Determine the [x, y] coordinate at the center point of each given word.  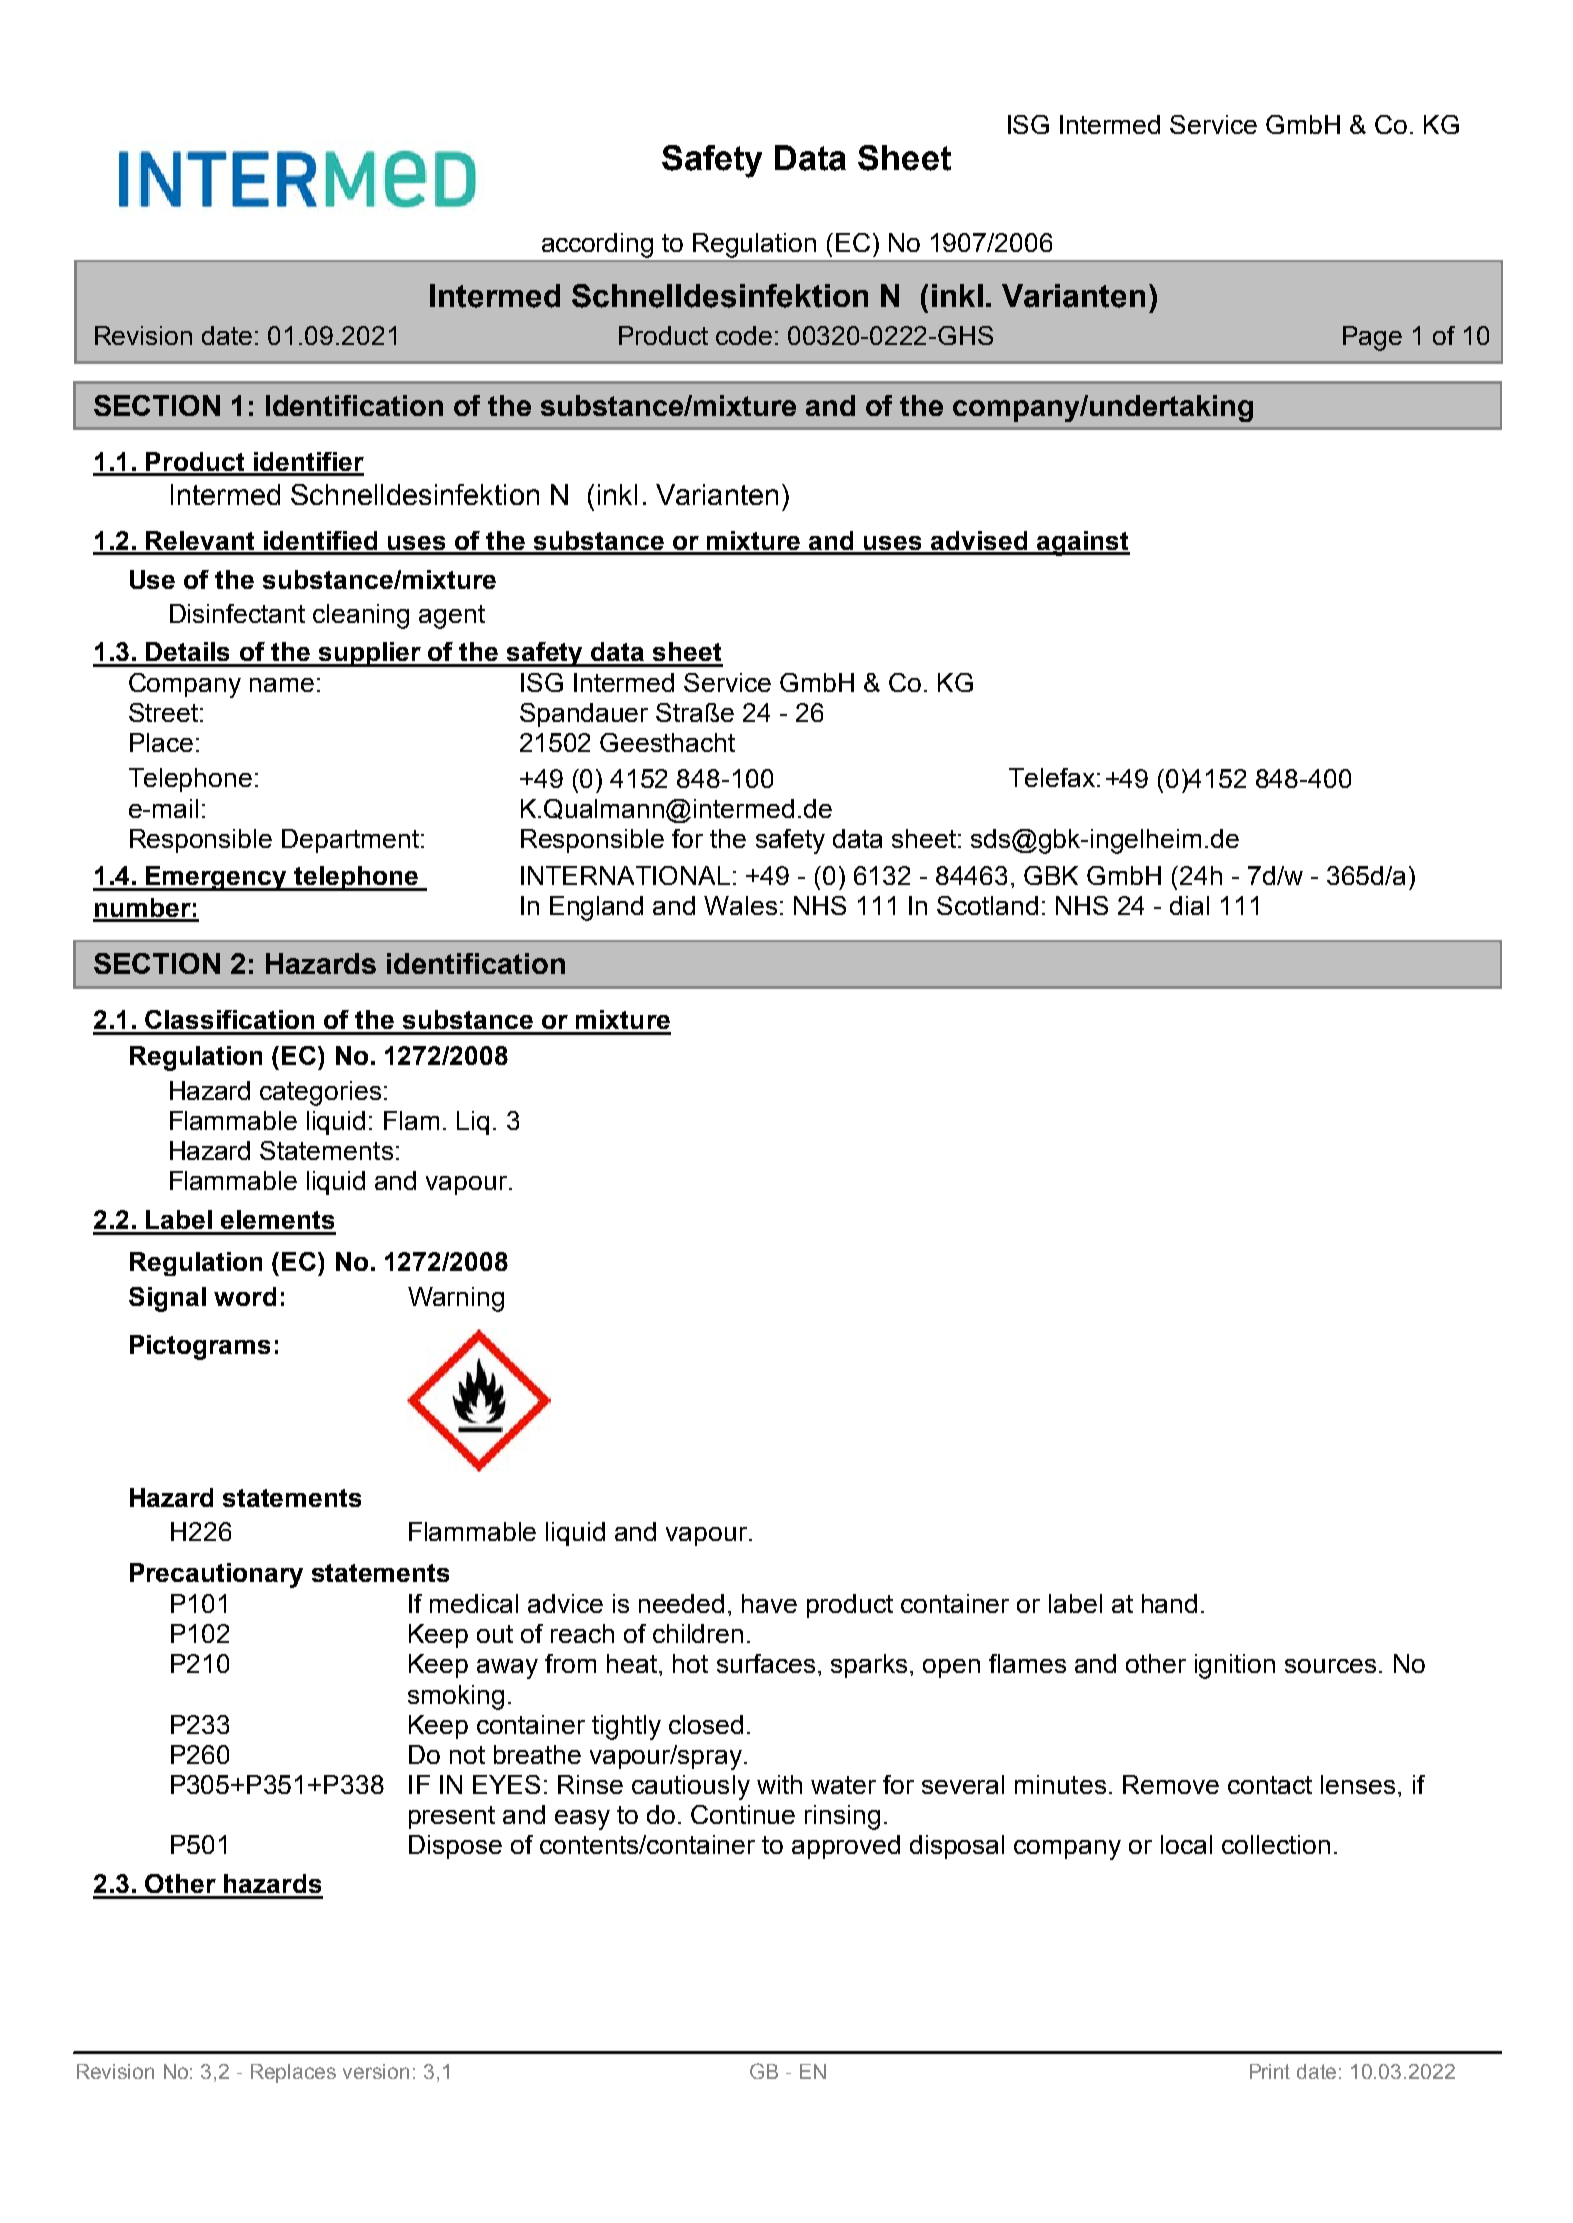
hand [1169, 1603]
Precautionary [216, 1575]
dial [1189, 905]
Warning [456, 1299]
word [245, 1296]
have [769, 1603]
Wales [740, 905]
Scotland [987, 905]
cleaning [361, 616]
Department [350, 841]
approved [846, 1847]
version [376, 2071]
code [744, 335]
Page [1372, 338]
